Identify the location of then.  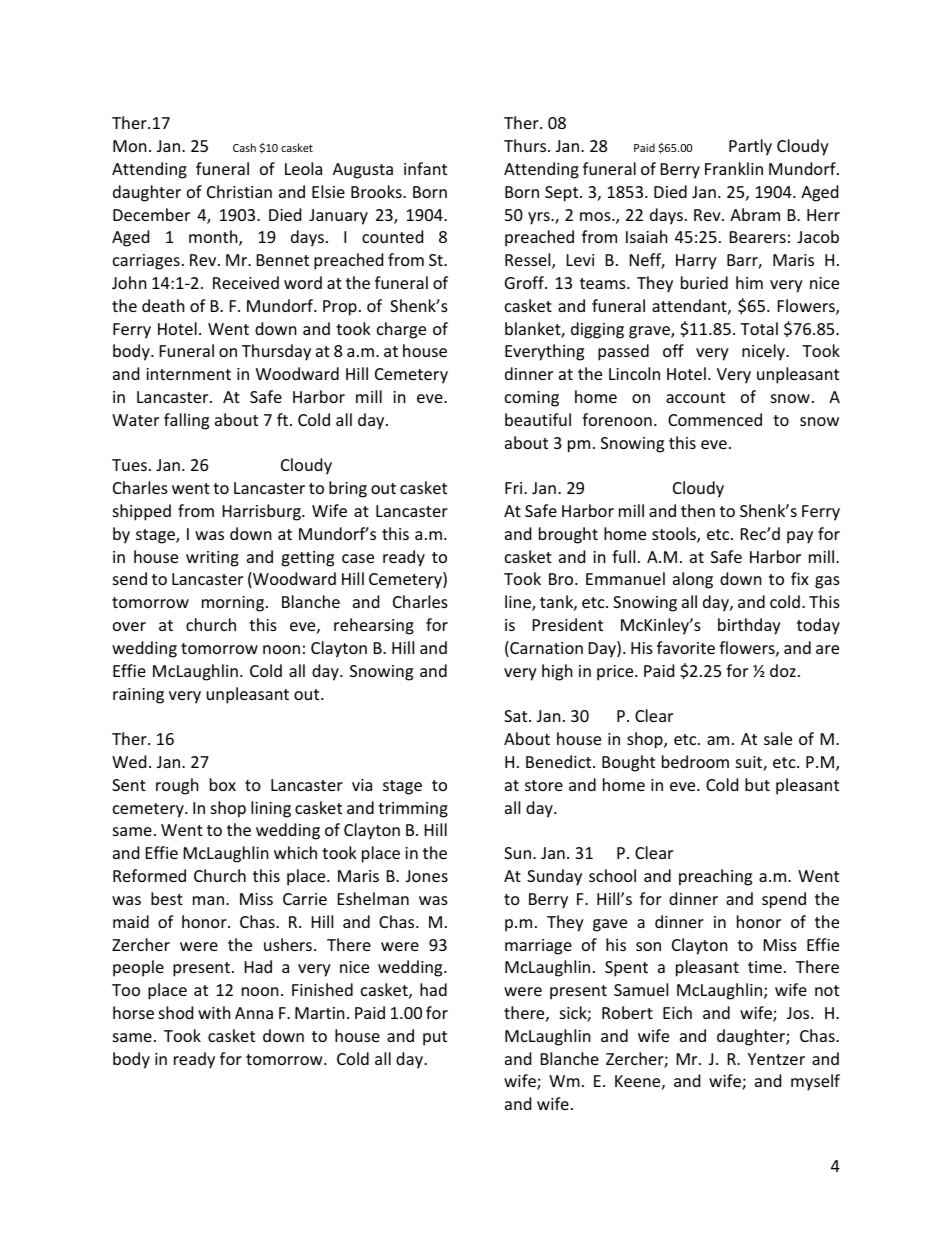
(698, 510).
